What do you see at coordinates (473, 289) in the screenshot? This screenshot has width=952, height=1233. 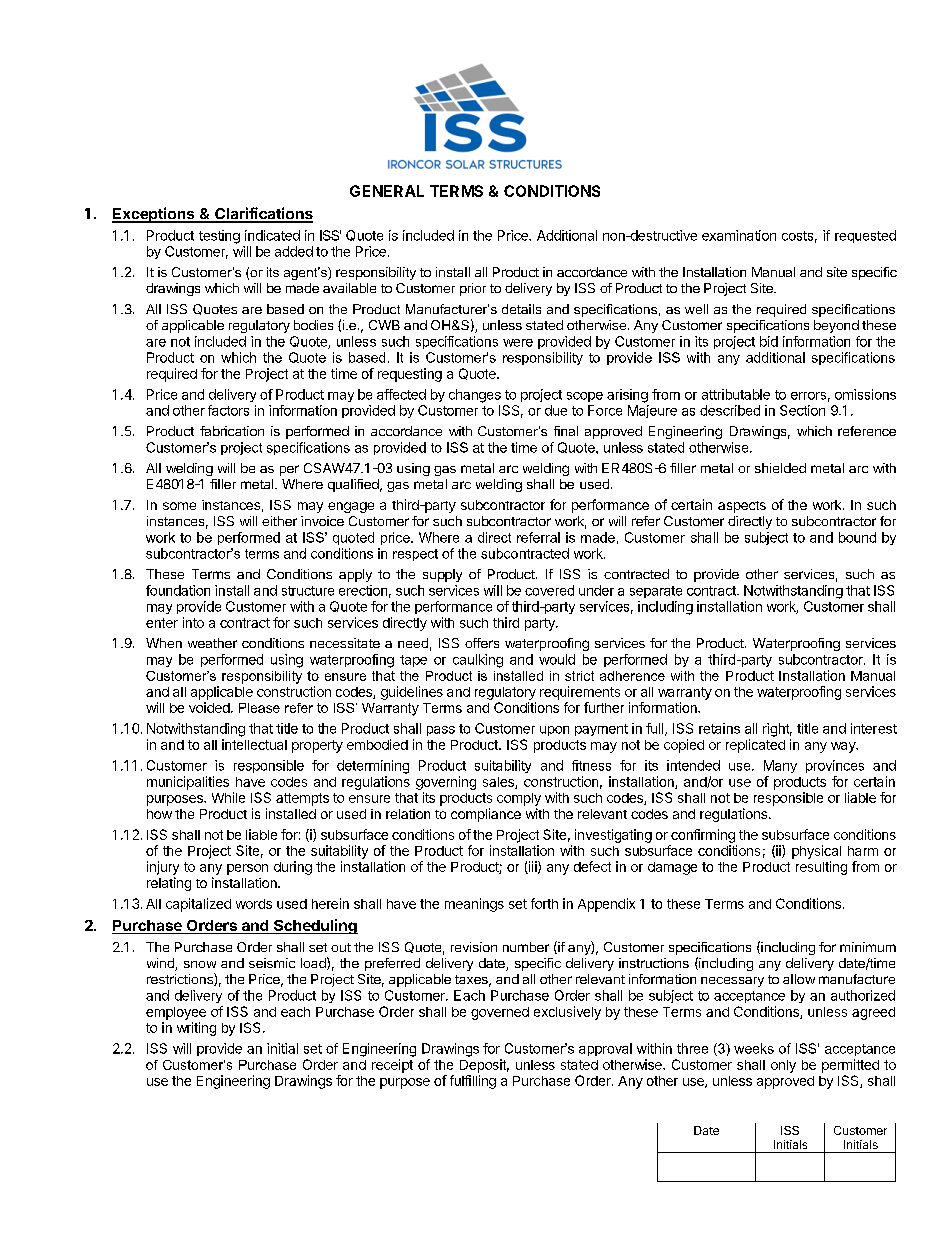 I see `prior` at bounding box center [473, 289].
